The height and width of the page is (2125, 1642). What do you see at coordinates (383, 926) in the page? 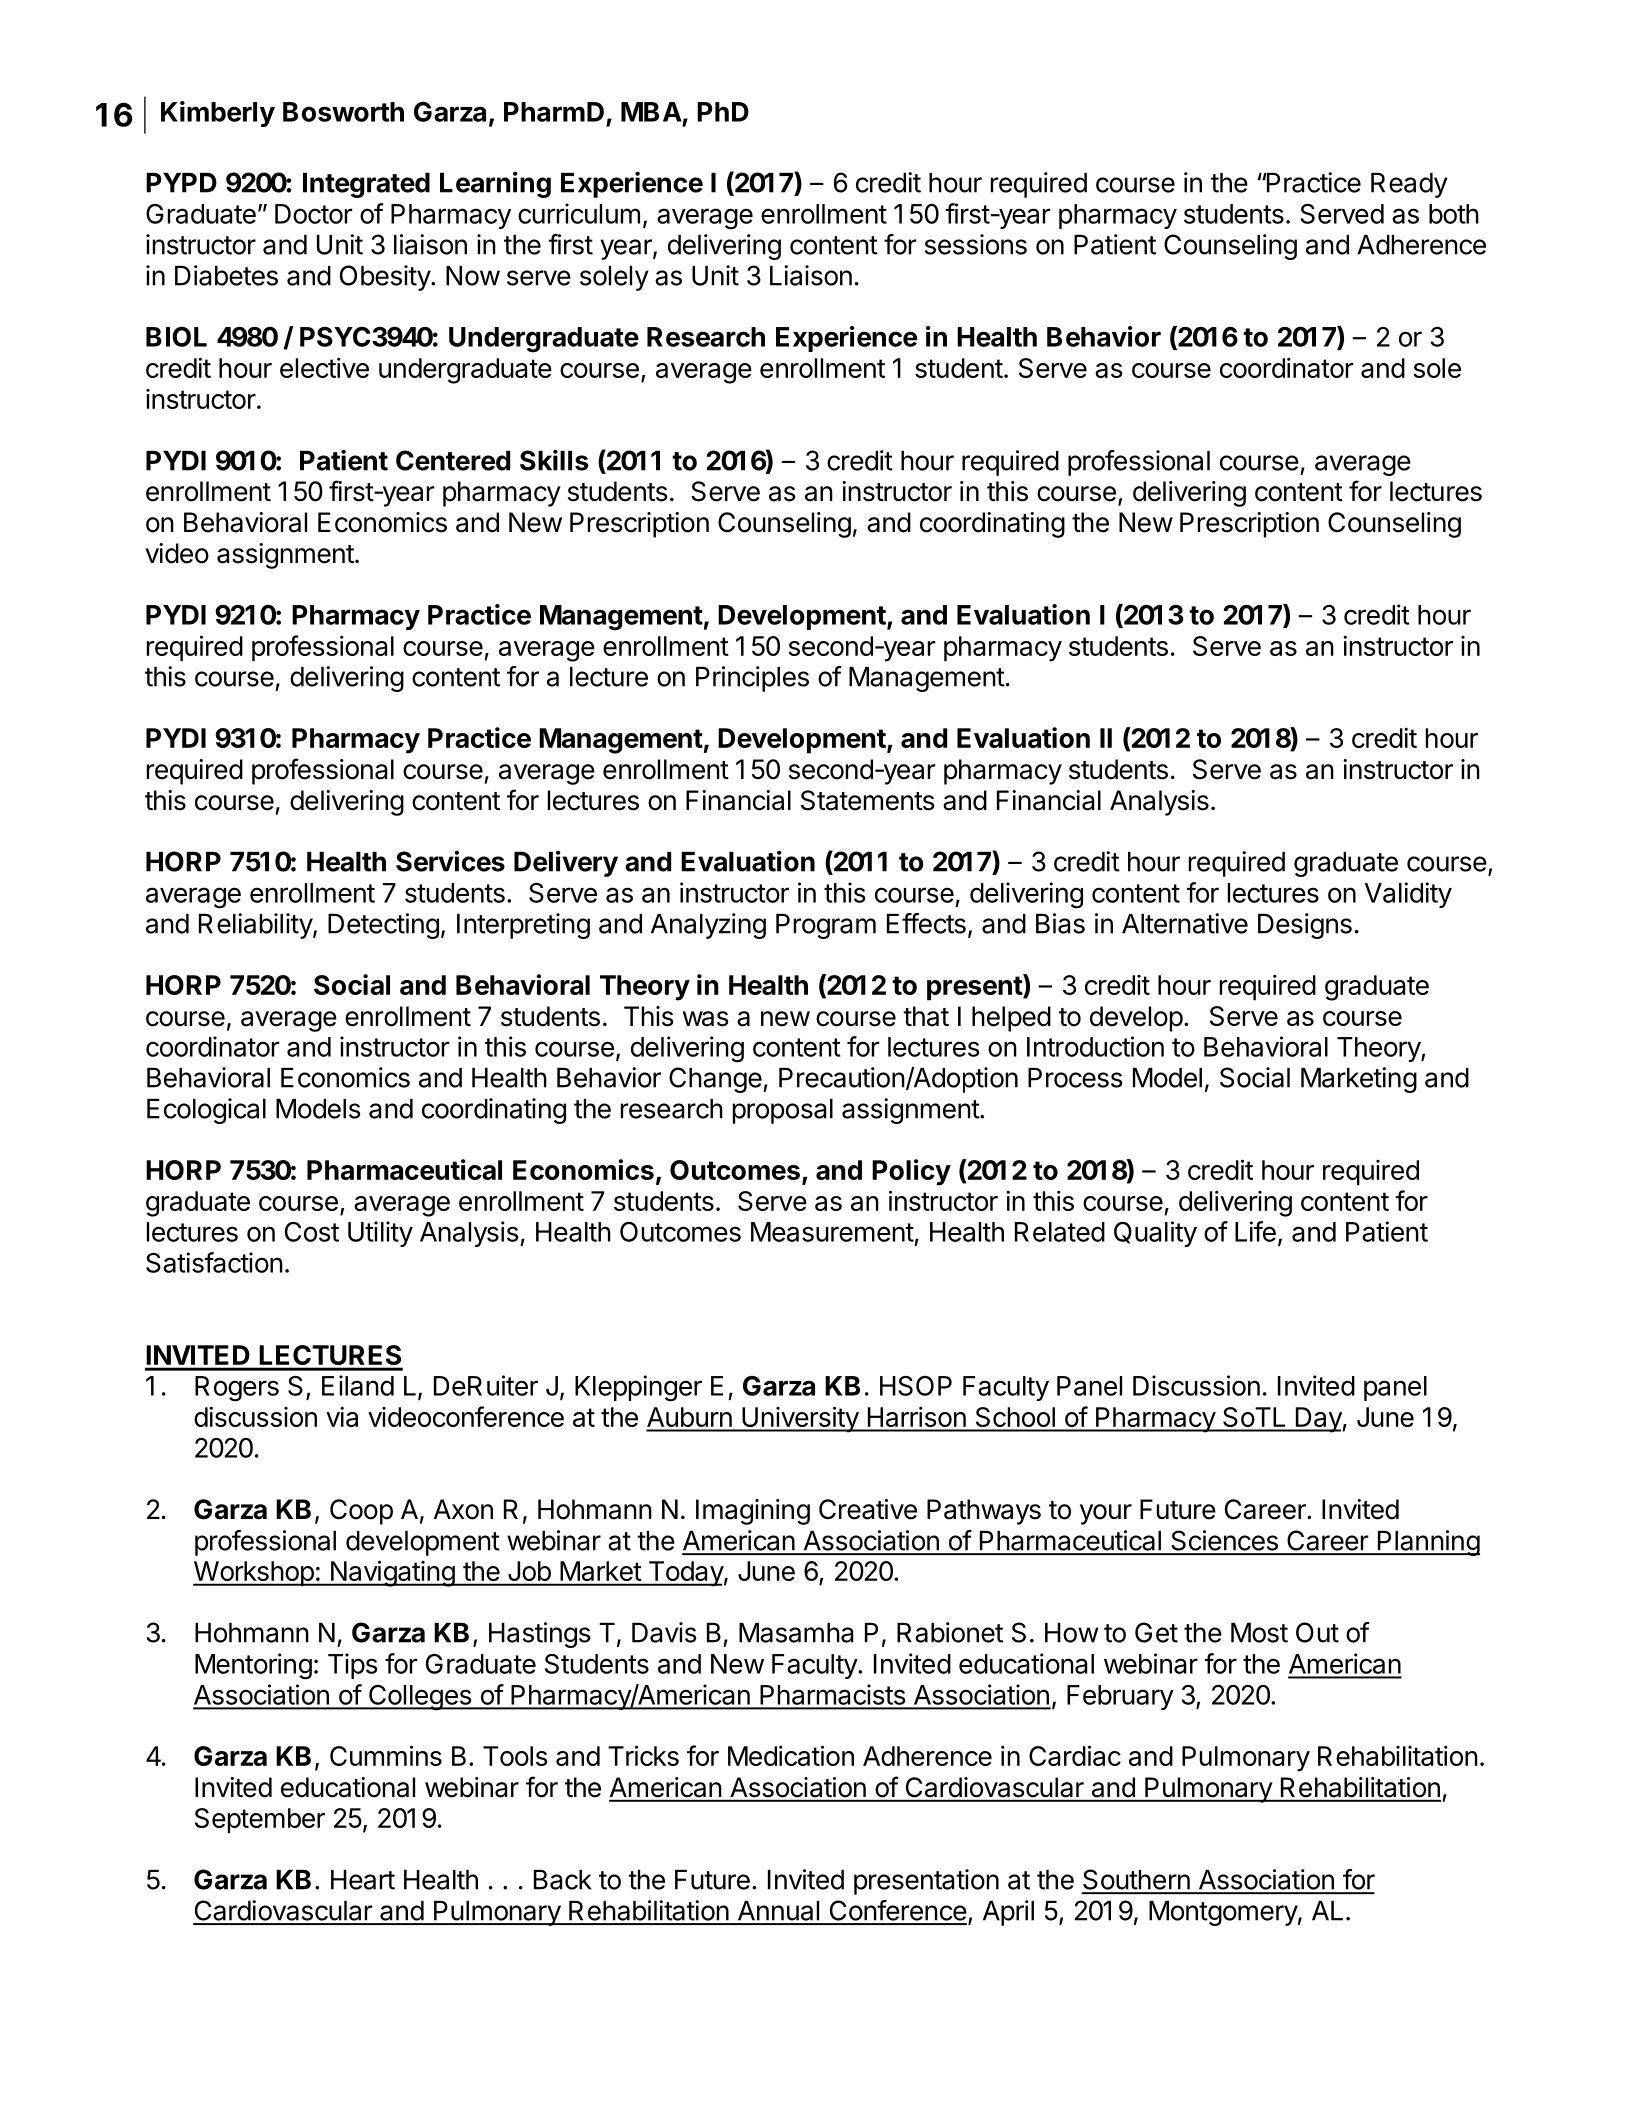
I see `Detecting` at bounding box center [383, 926].
